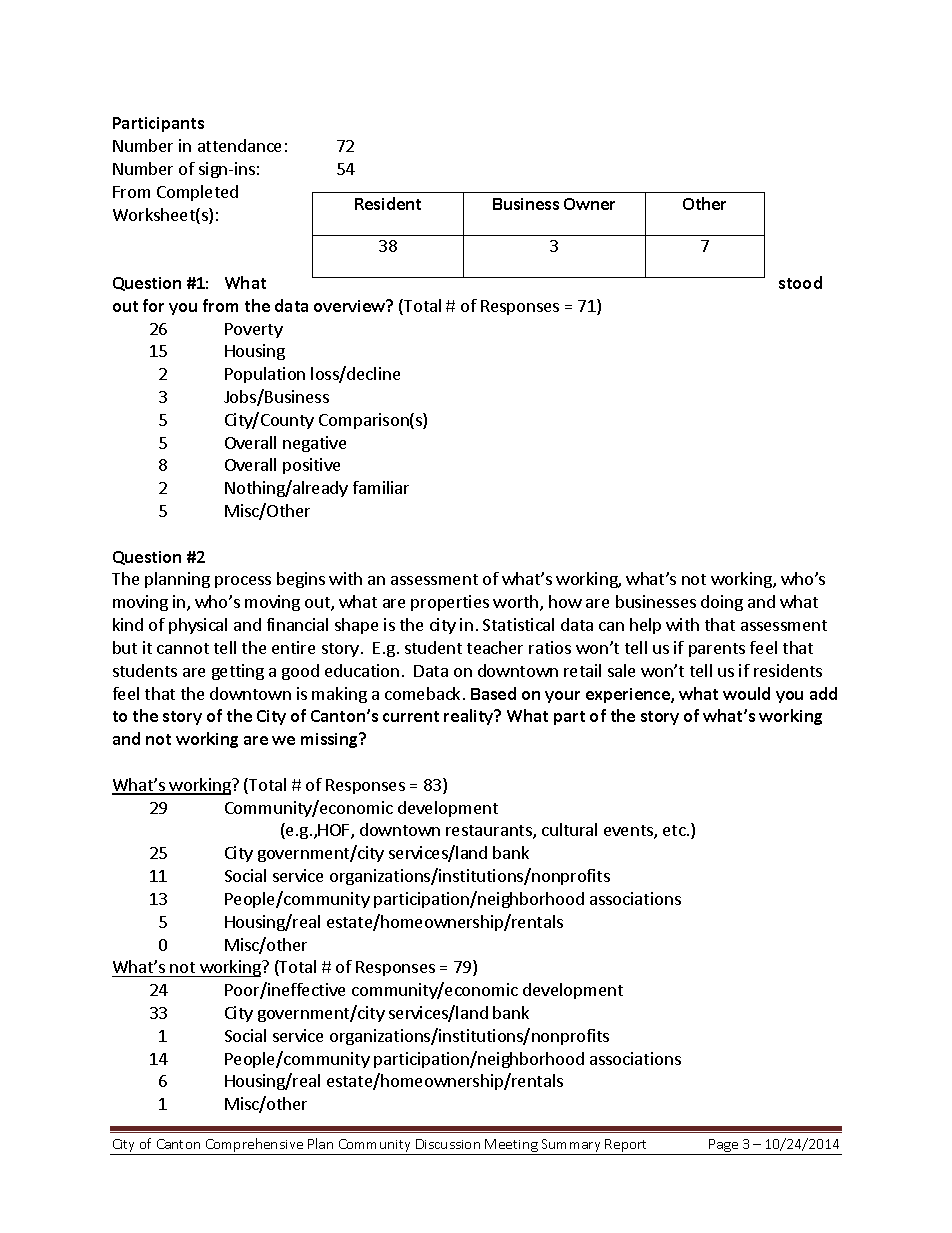 Image resolution: width=952 pixels, height=1233 pixels. I want to click on Comprehensive, so click(254, 1146).
